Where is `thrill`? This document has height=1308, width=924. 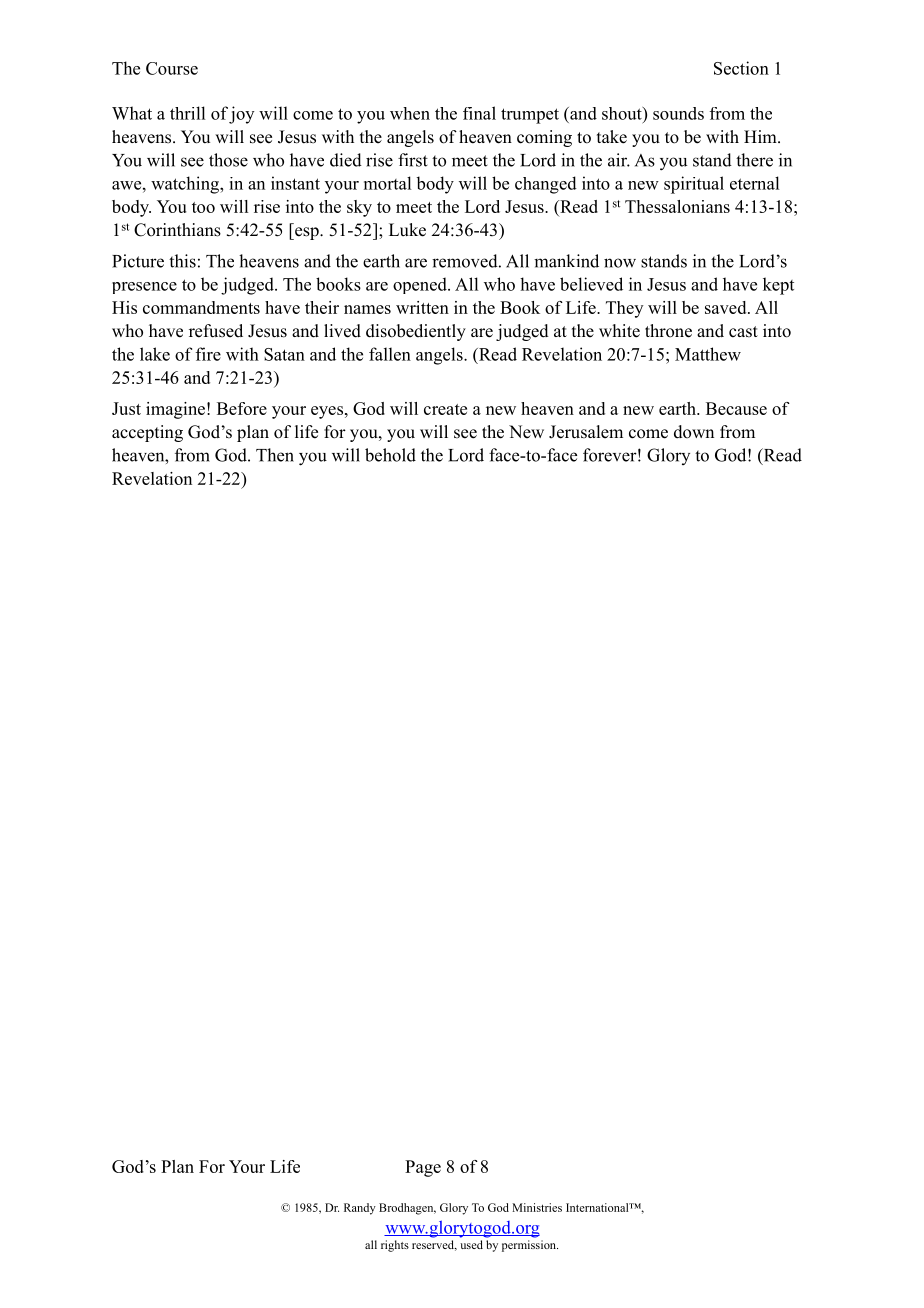 thrill is located at coordinates (187, 113).
